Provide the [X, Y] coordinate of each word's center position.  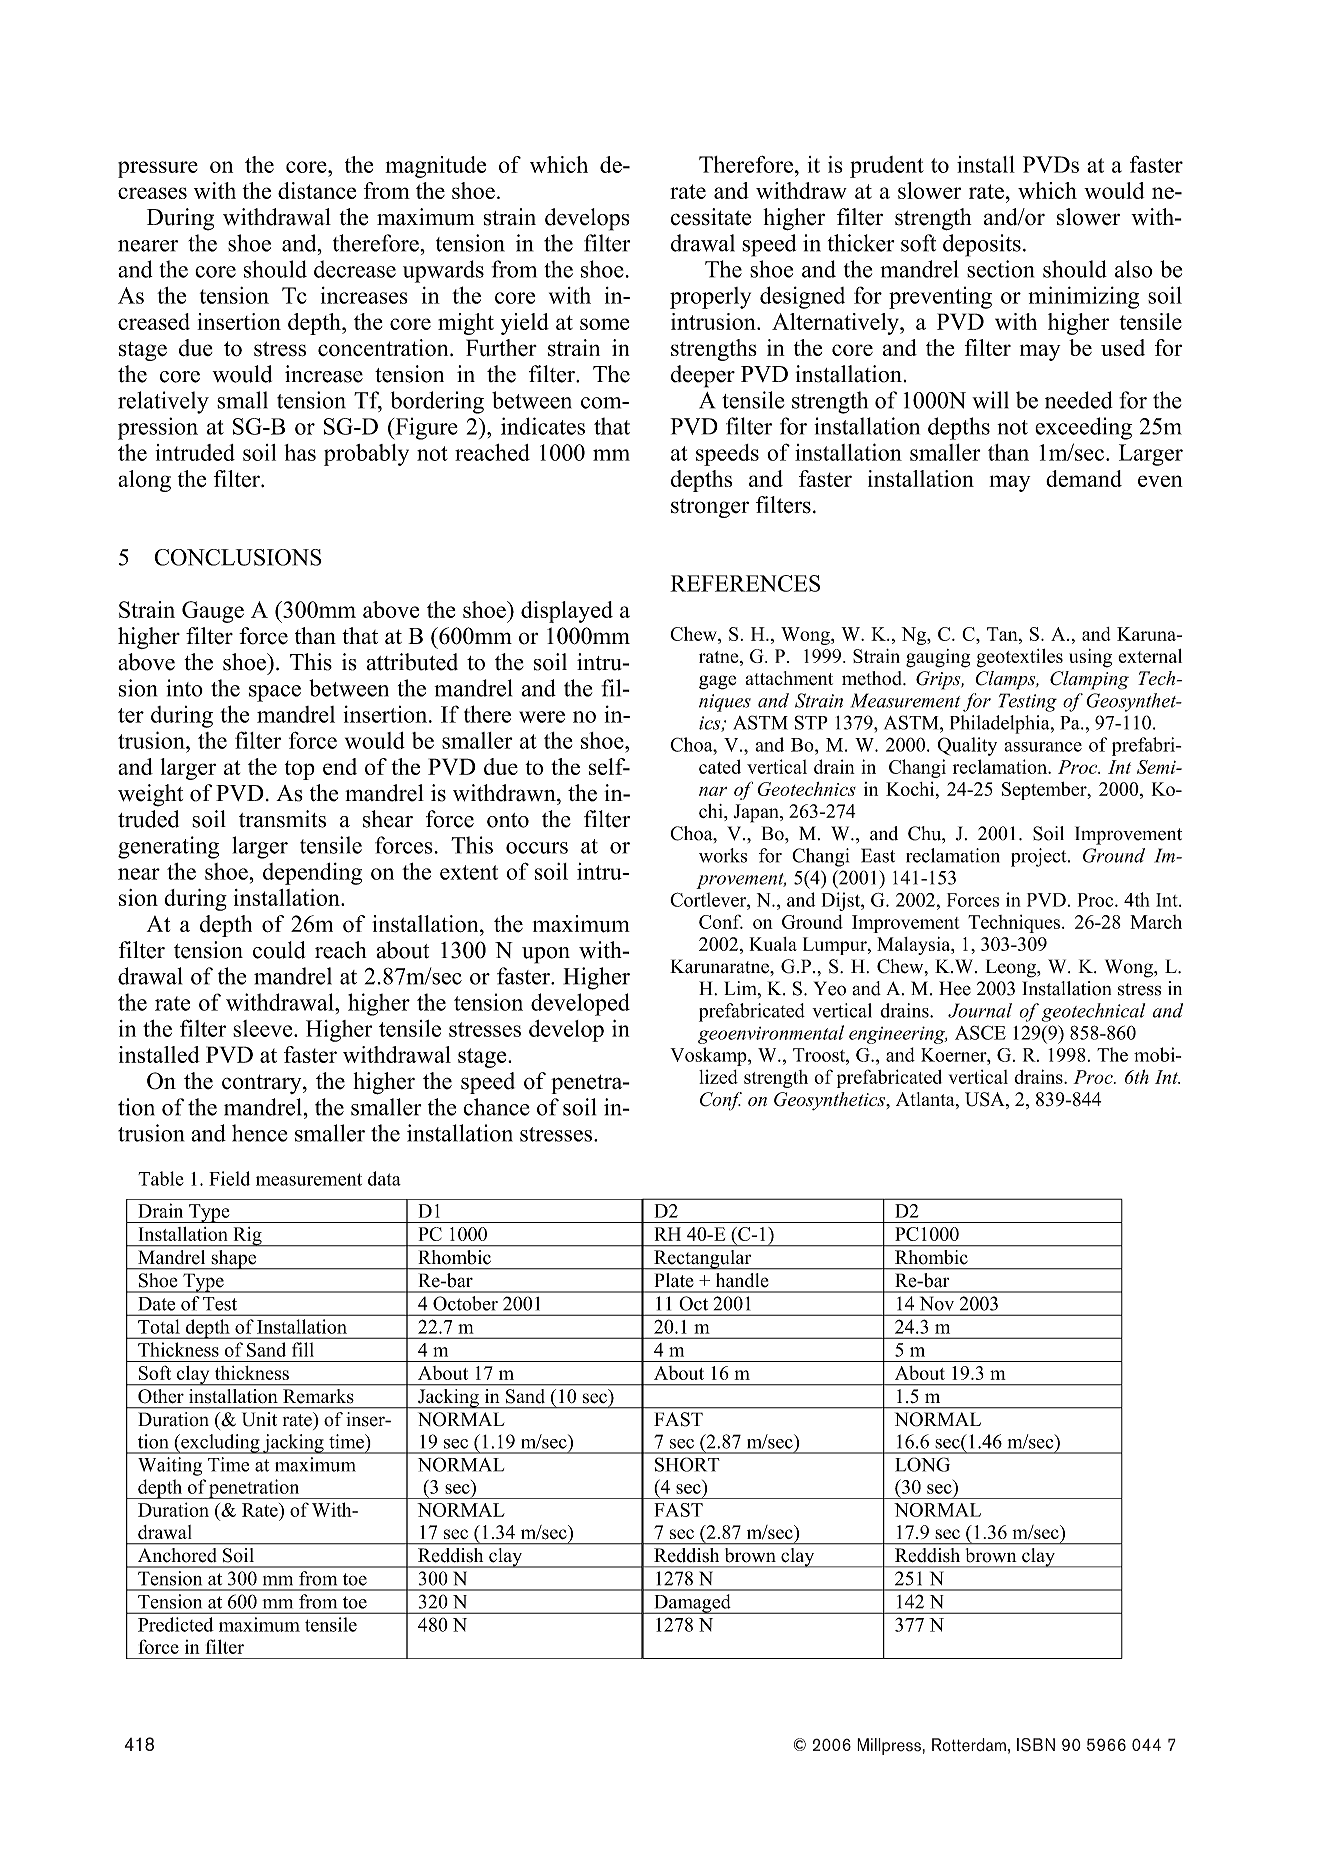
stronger [710, 508]
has [300, 452]
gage [717, 682]
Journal [980, 1010]
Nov [937, 1304]
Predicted [176, 1624]
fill [303, 1349]
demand [1084, 478]
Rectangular [703, 1259]
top [300, 770]
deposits [982, 245]
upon [546, 955]
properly [710, 298]
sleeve [264, 1028]
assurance [1043, 747]
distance [317, 190]
